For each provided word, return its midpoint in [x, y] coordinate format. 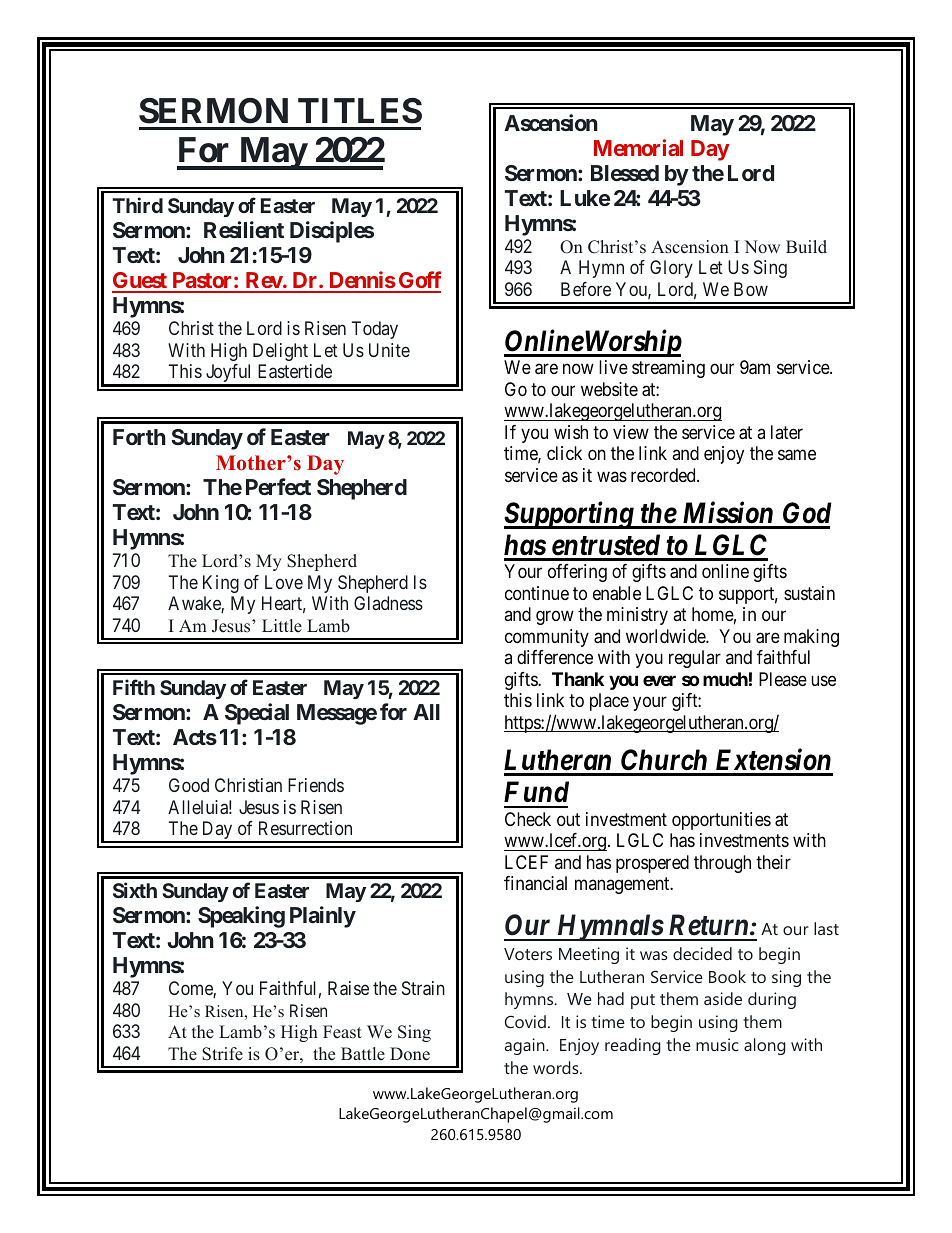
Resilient [244, 229]
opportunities [721, 821]
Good [189, 785]
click [564, 453]
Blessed [625, 173]
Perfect [278, 486]
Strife [222, 1054]
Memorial [638, 147]
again [526, 1046]
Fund [536, 792]
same [797, 455]
